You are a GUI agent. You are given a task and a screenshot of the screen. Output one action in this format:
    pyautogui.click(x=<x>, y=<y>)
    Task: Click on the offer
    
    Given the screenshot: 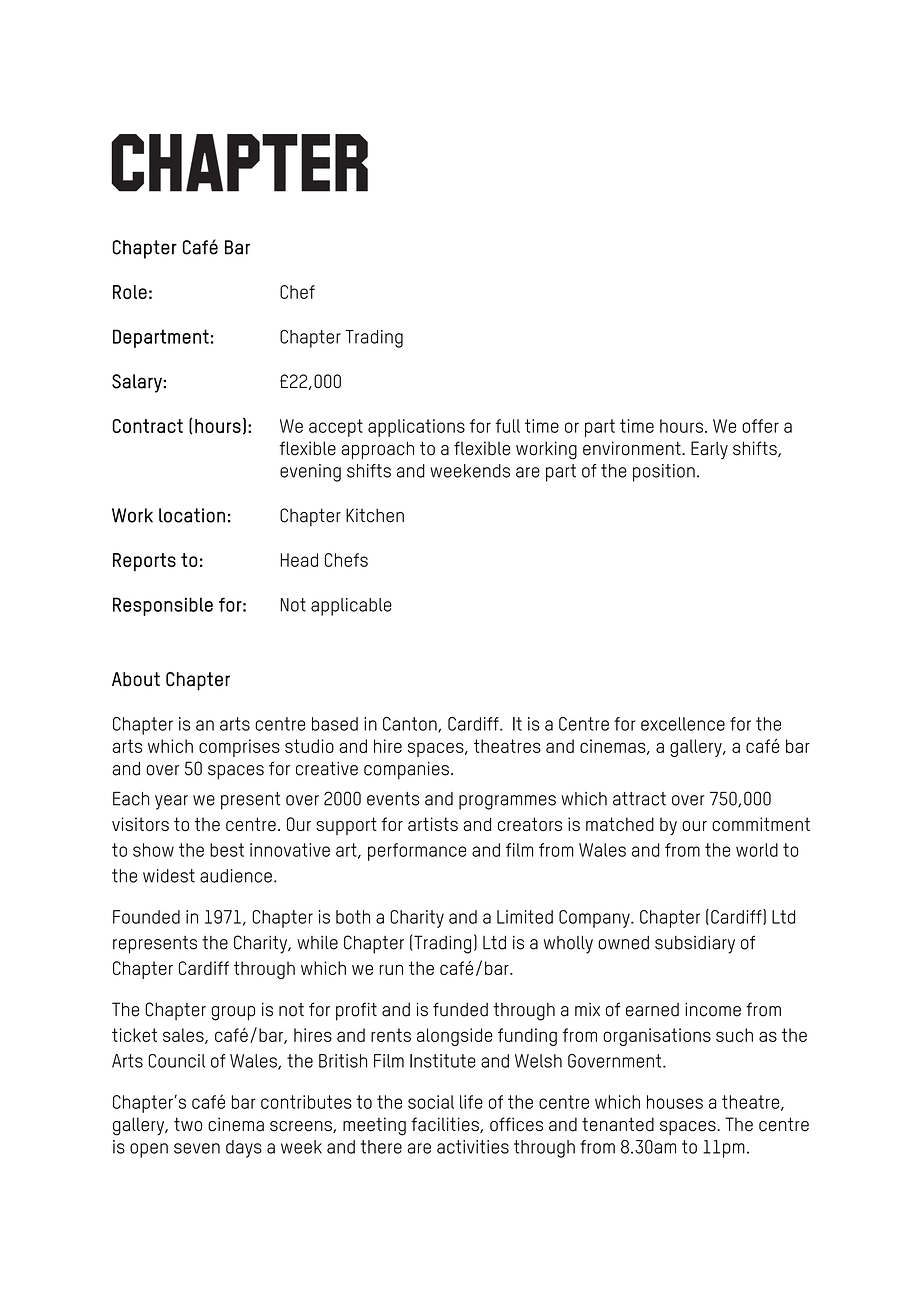 What is the action you would take?
    pyautogui.click(x=760, y=426)
